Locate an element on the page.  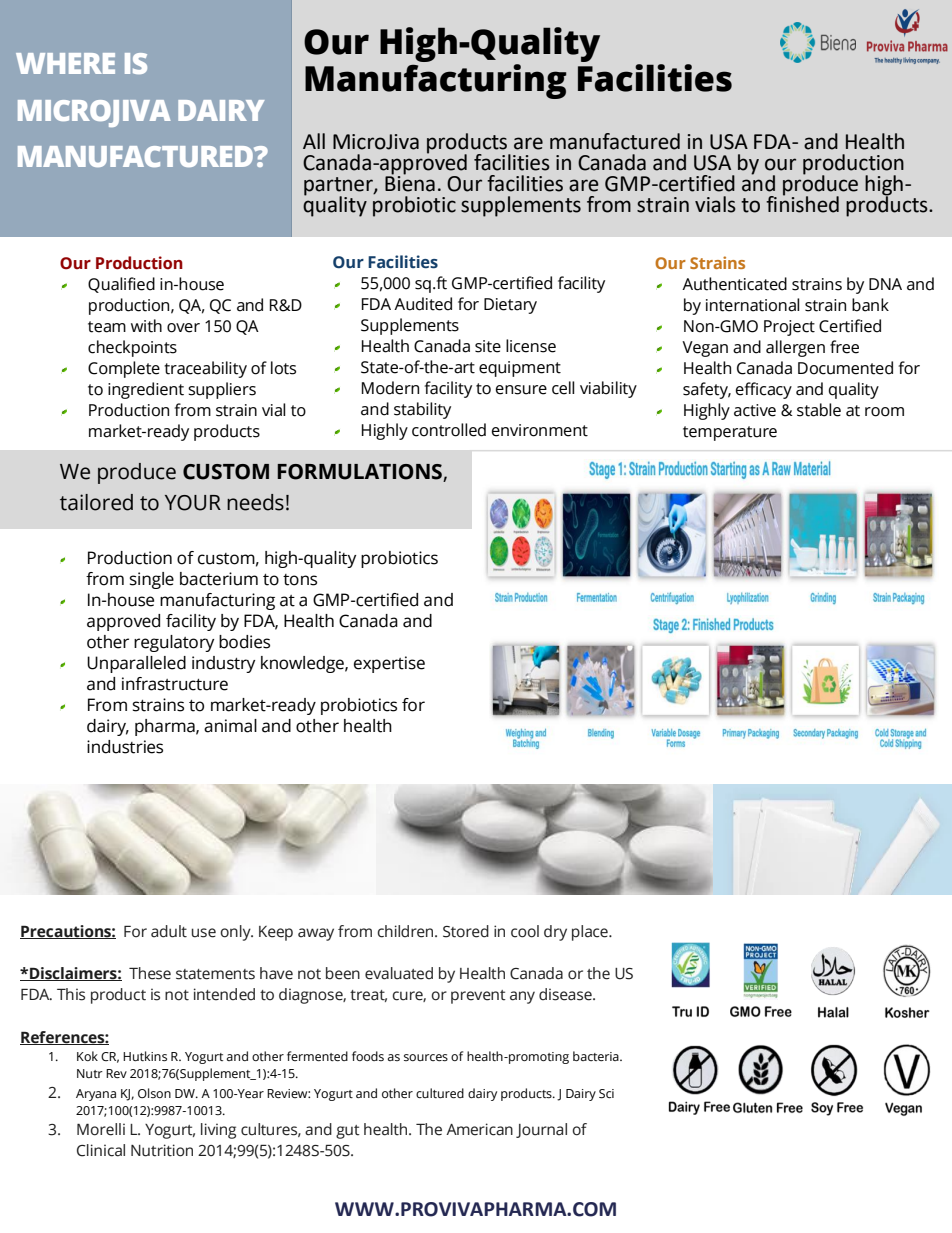
industries is located at coordinates (125, 747).
